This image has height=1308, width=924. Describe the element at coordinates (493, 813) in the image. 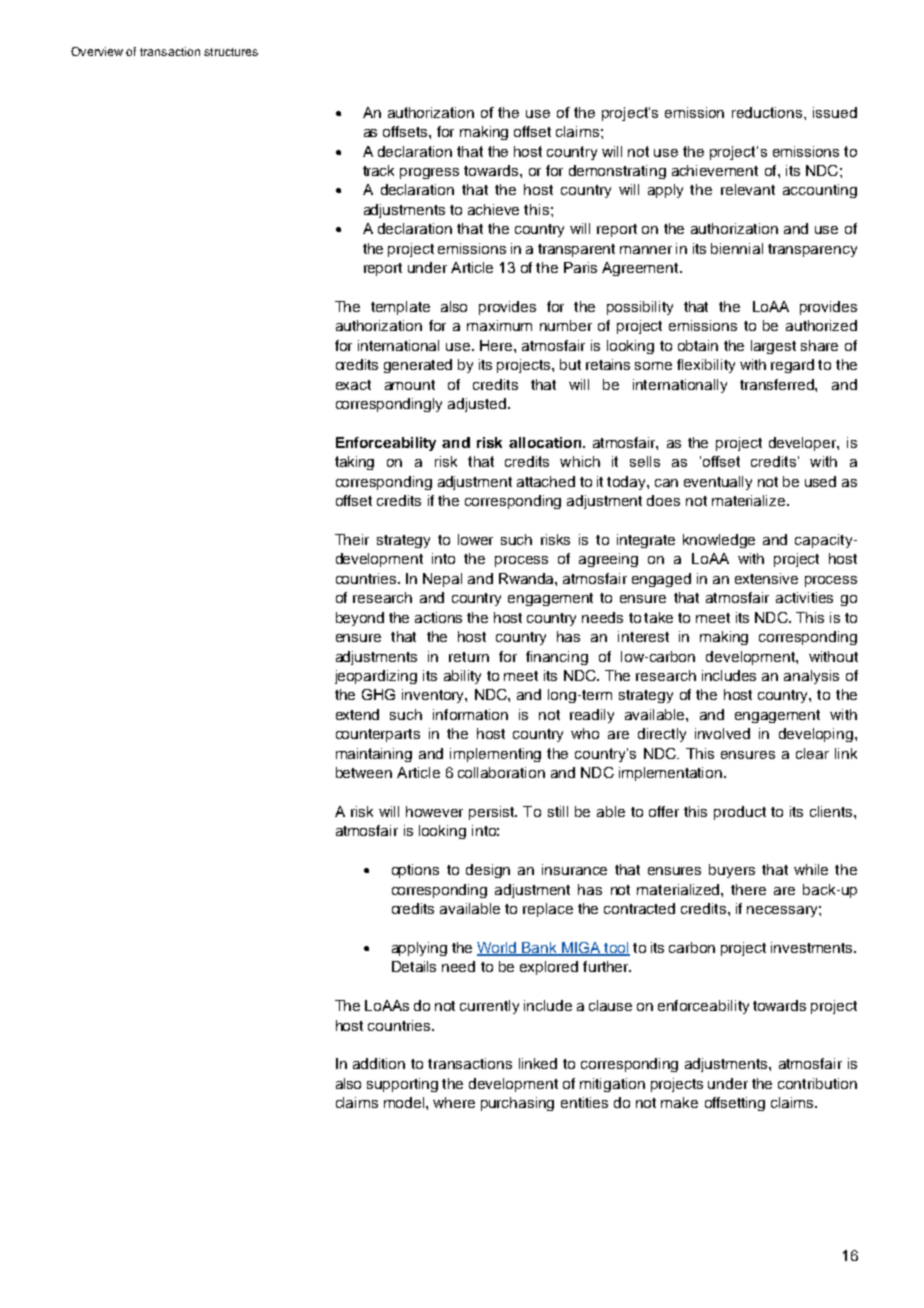

I see `persist` at that location.
